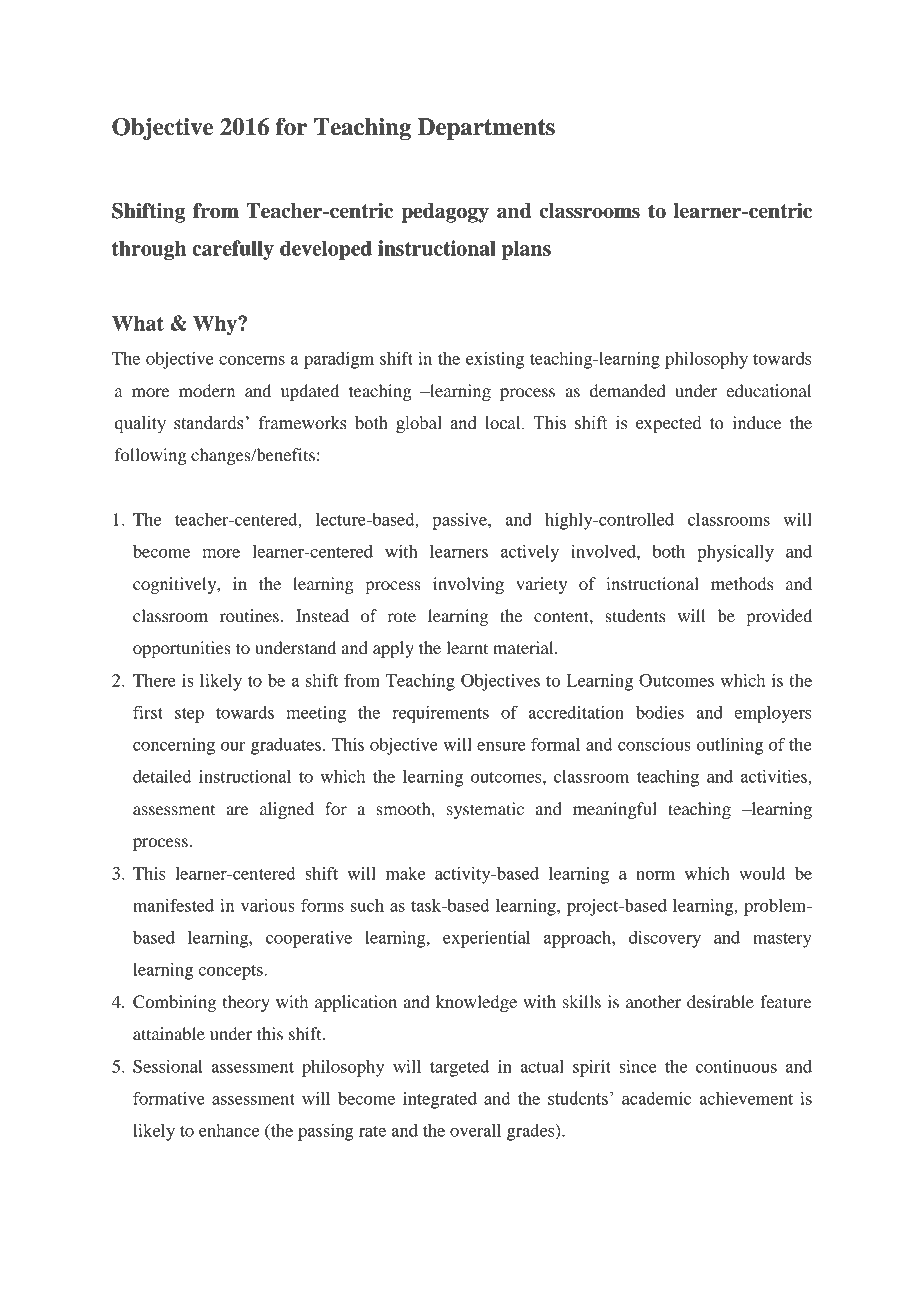 This page has height=1308, width=924. Describe the element at coordinates (746, 1098) in the page. I see `achievement` at that location.
